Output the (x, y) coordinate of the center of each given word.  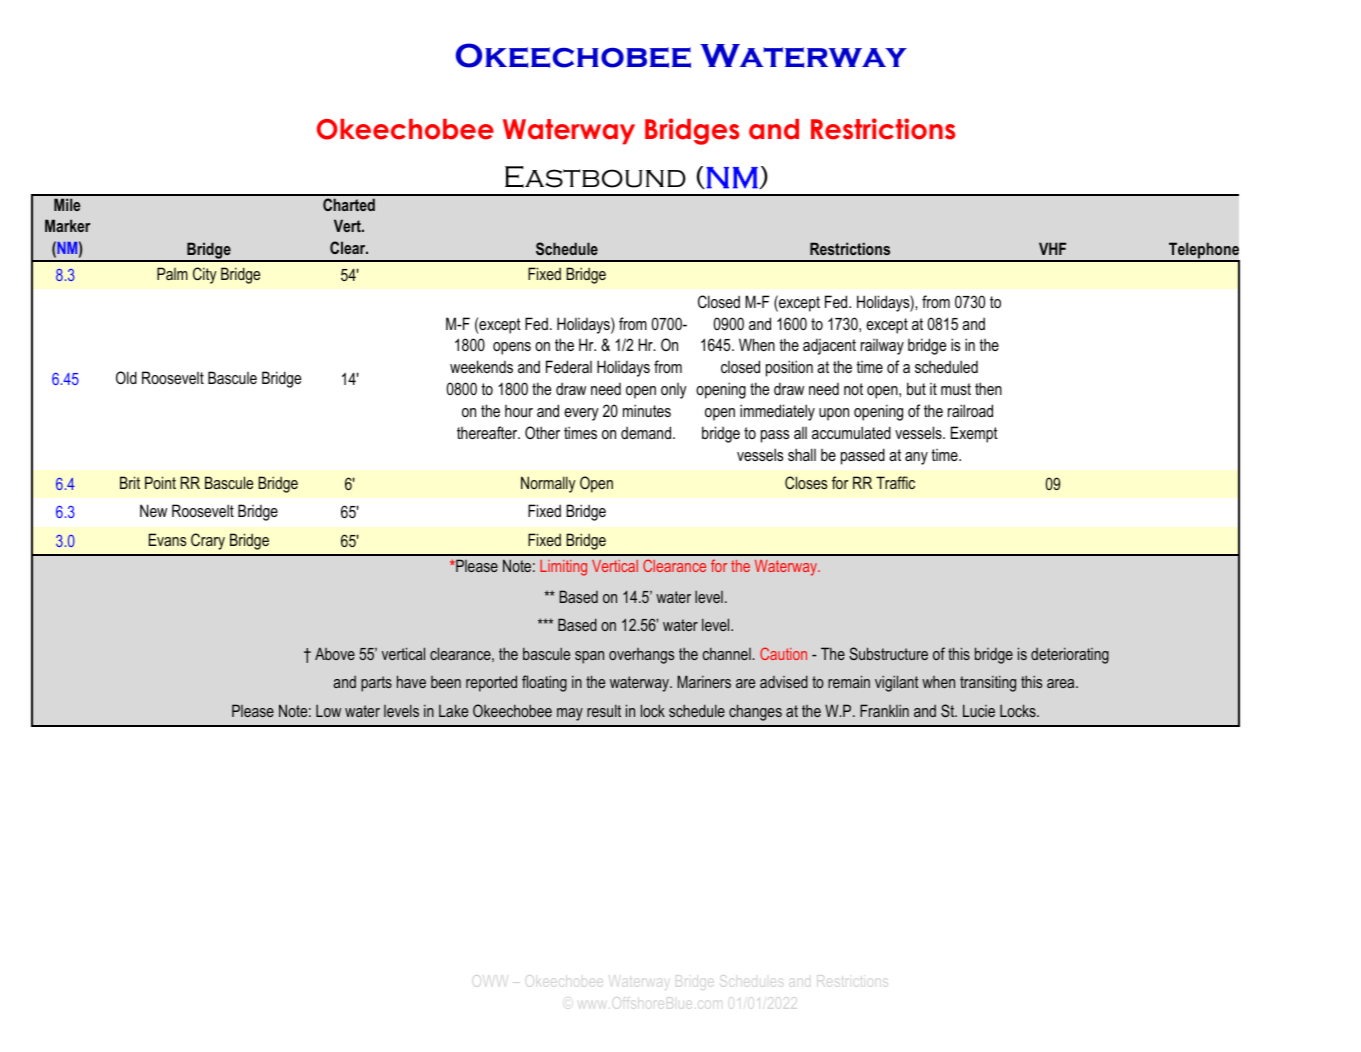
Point (160, 482)
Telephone (1203, 251)
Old (126, 377)
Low (328, 711)
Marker (68, 225)
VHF (1052, 248)
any (916, 458)
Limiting (563, 568)
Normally (548, 484)
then (988, 388)
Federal (569, 366)
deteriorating (1070, 655)
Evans (167, 539)
